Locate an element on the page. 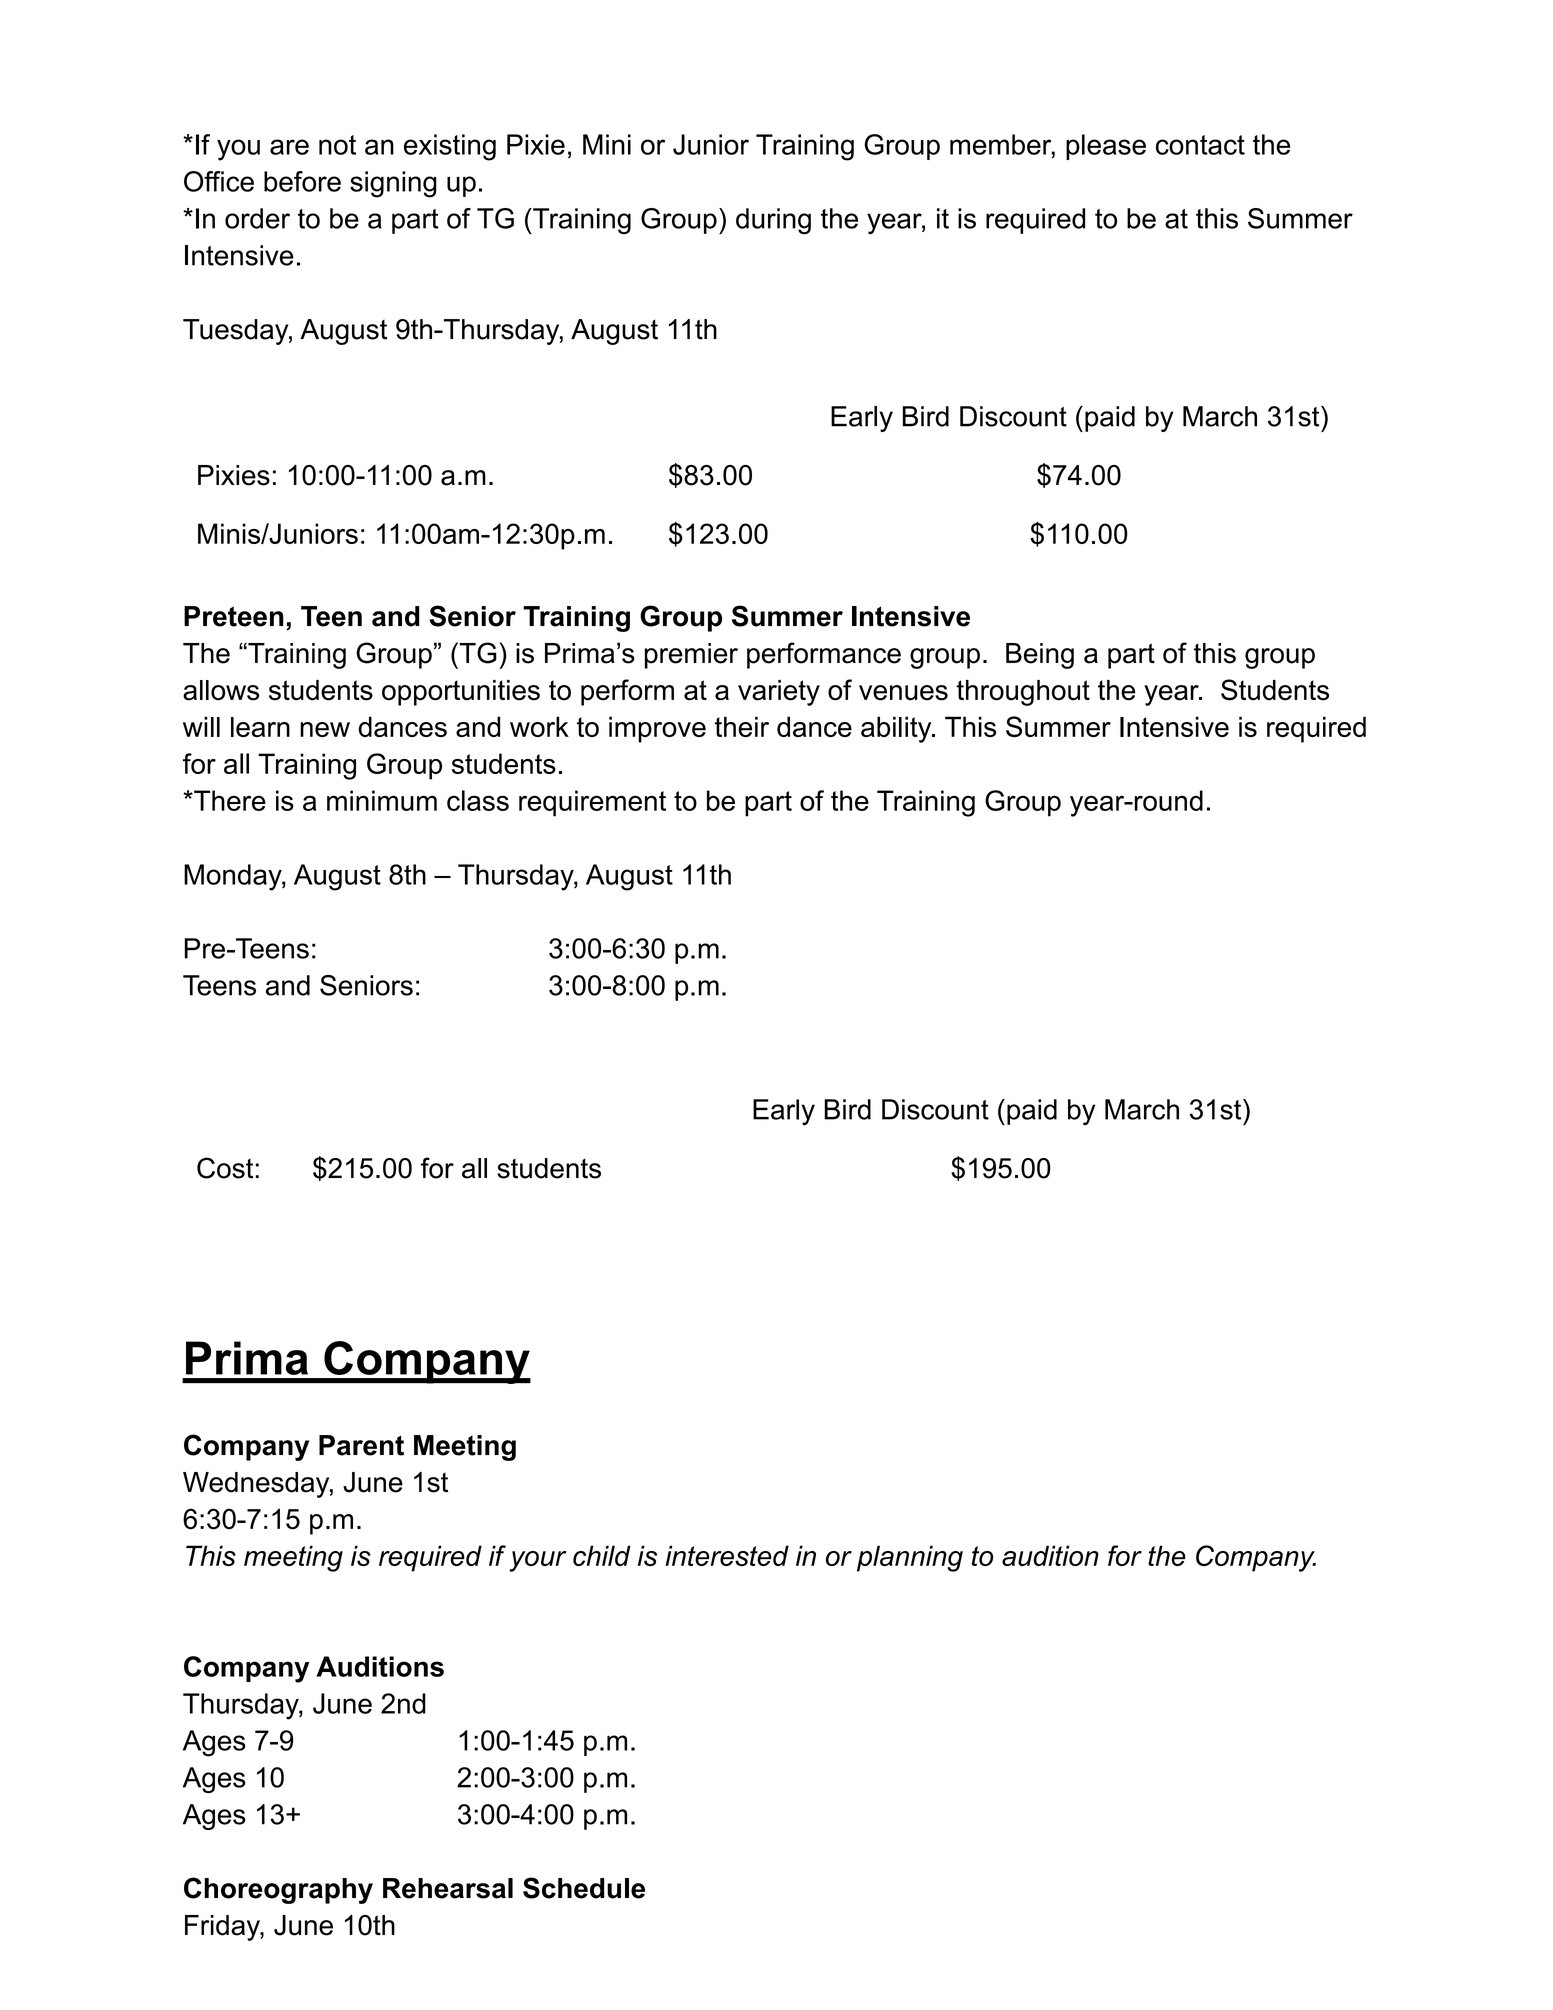  during is located at coordinates (773, 221).
